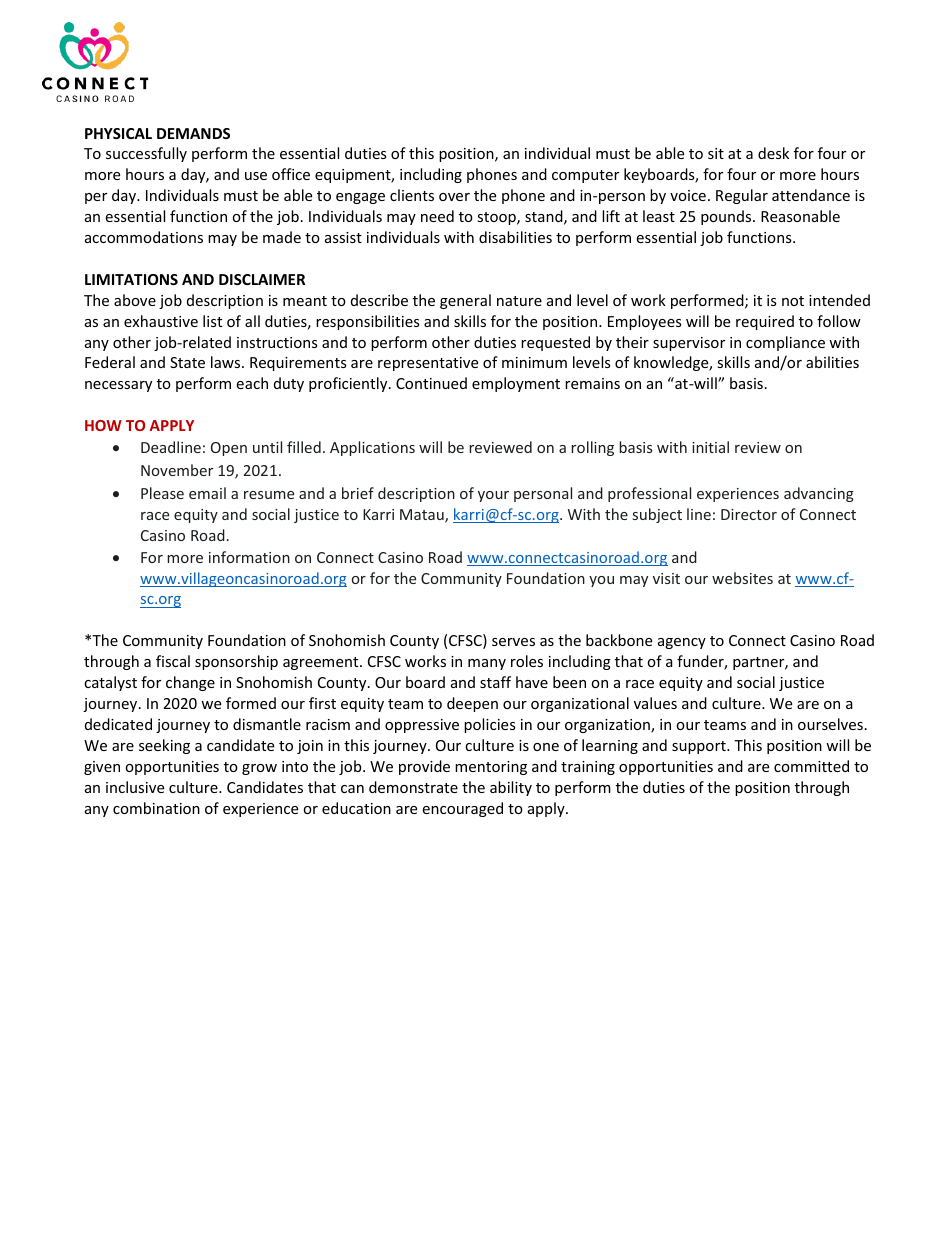 The width and height of the screenshot is (952, 1233). What do you see at coordinates (682, 643) in the screenshot?
I see `agency` at bounding box center [682, 643].
